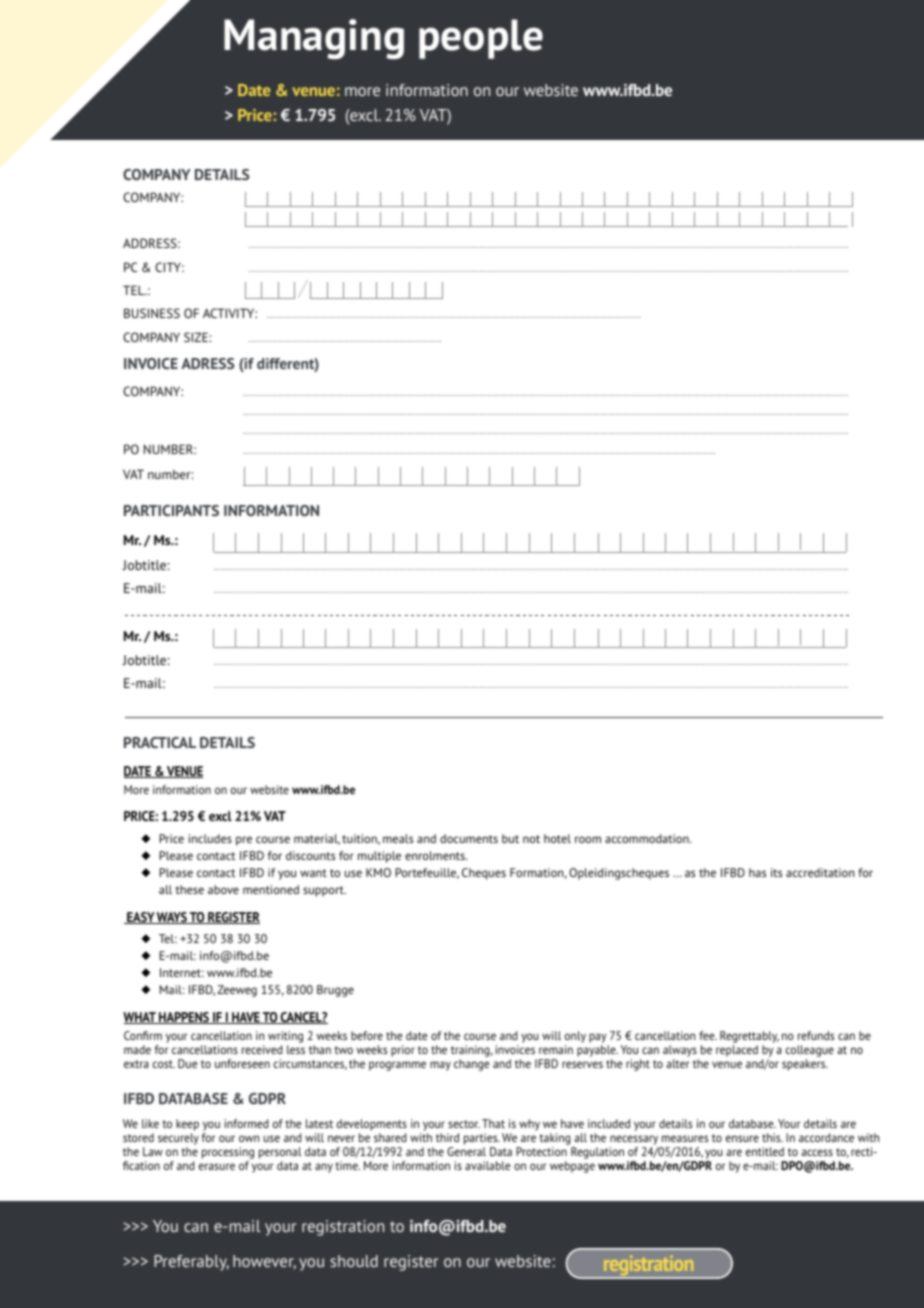  I want to click on people, so click(481, 39).
